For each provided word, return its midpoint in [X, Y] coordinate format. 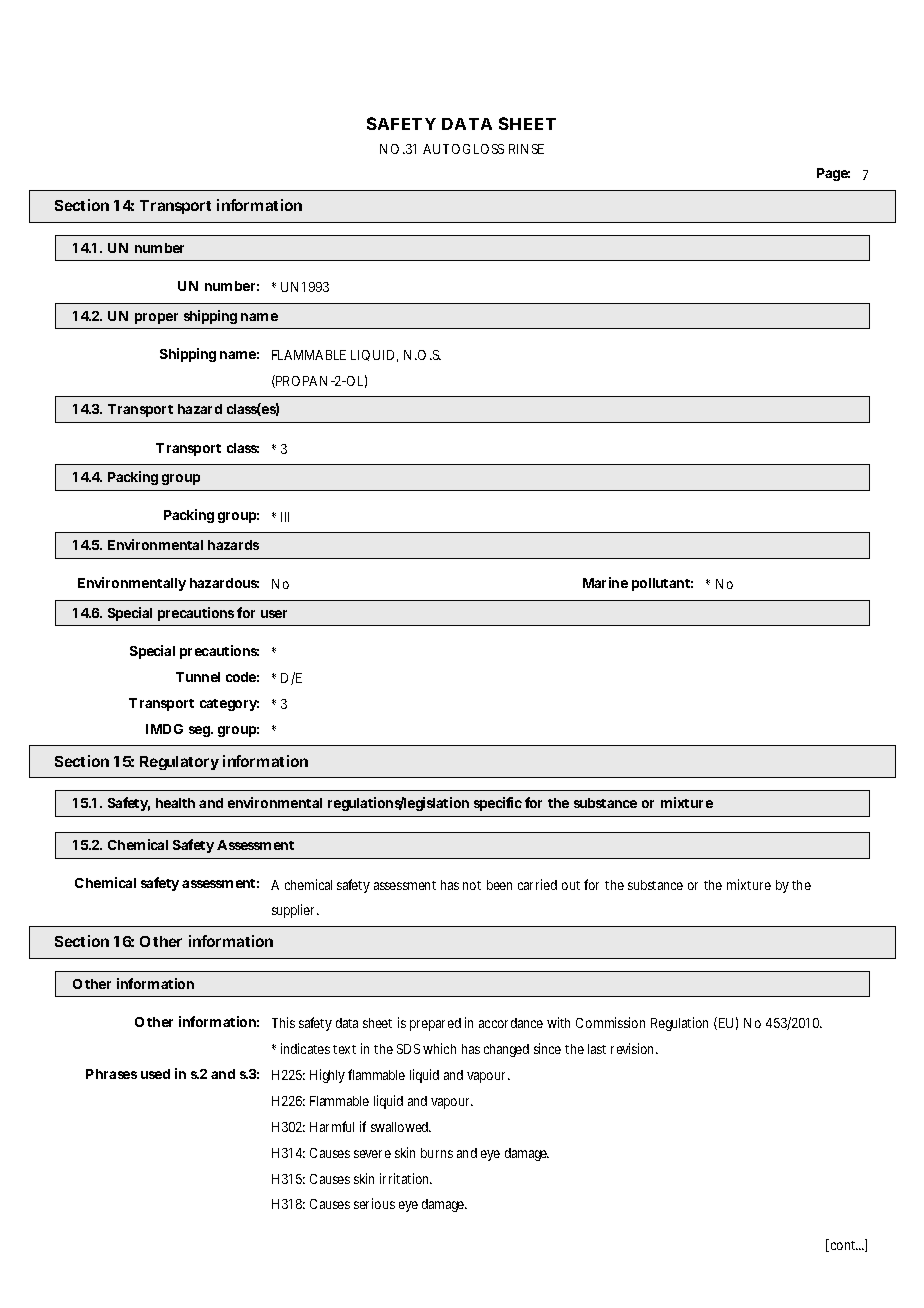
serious [374, 1203]
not [472, 885]
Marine [605, 582]
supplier [295, 911]
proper [156, 318]
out [571, 885]
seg [200, 731]
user [274, 614]
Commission [610, 1022]
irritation [406, 1178]
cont [844, 1245]
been [499, 885]
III [285, 517]
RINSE [526, 149]
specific [498, 804]
